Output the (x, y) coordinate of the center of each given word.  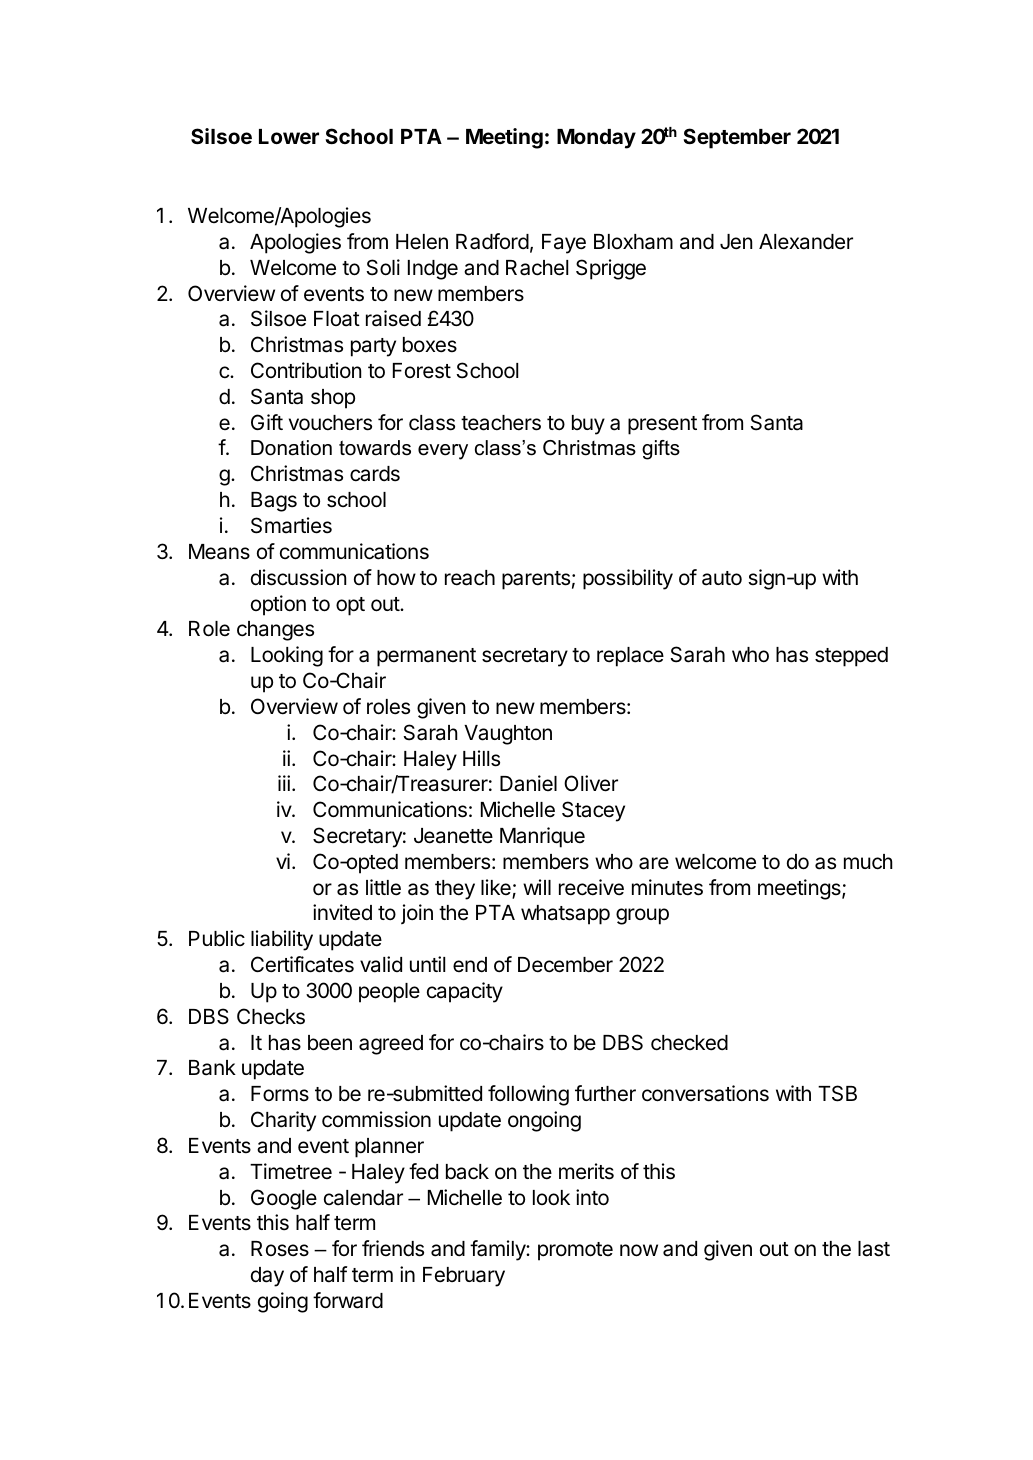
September (737, 138)
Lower (289, 136)
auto (722, 578)
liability (282, 940)
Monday (596, 139)
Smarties (291, 525)
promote (575, 1251)
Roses (280, 1249)
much (868, 862)
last (874, 1249)
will (537, 887)
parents (536, 580)
